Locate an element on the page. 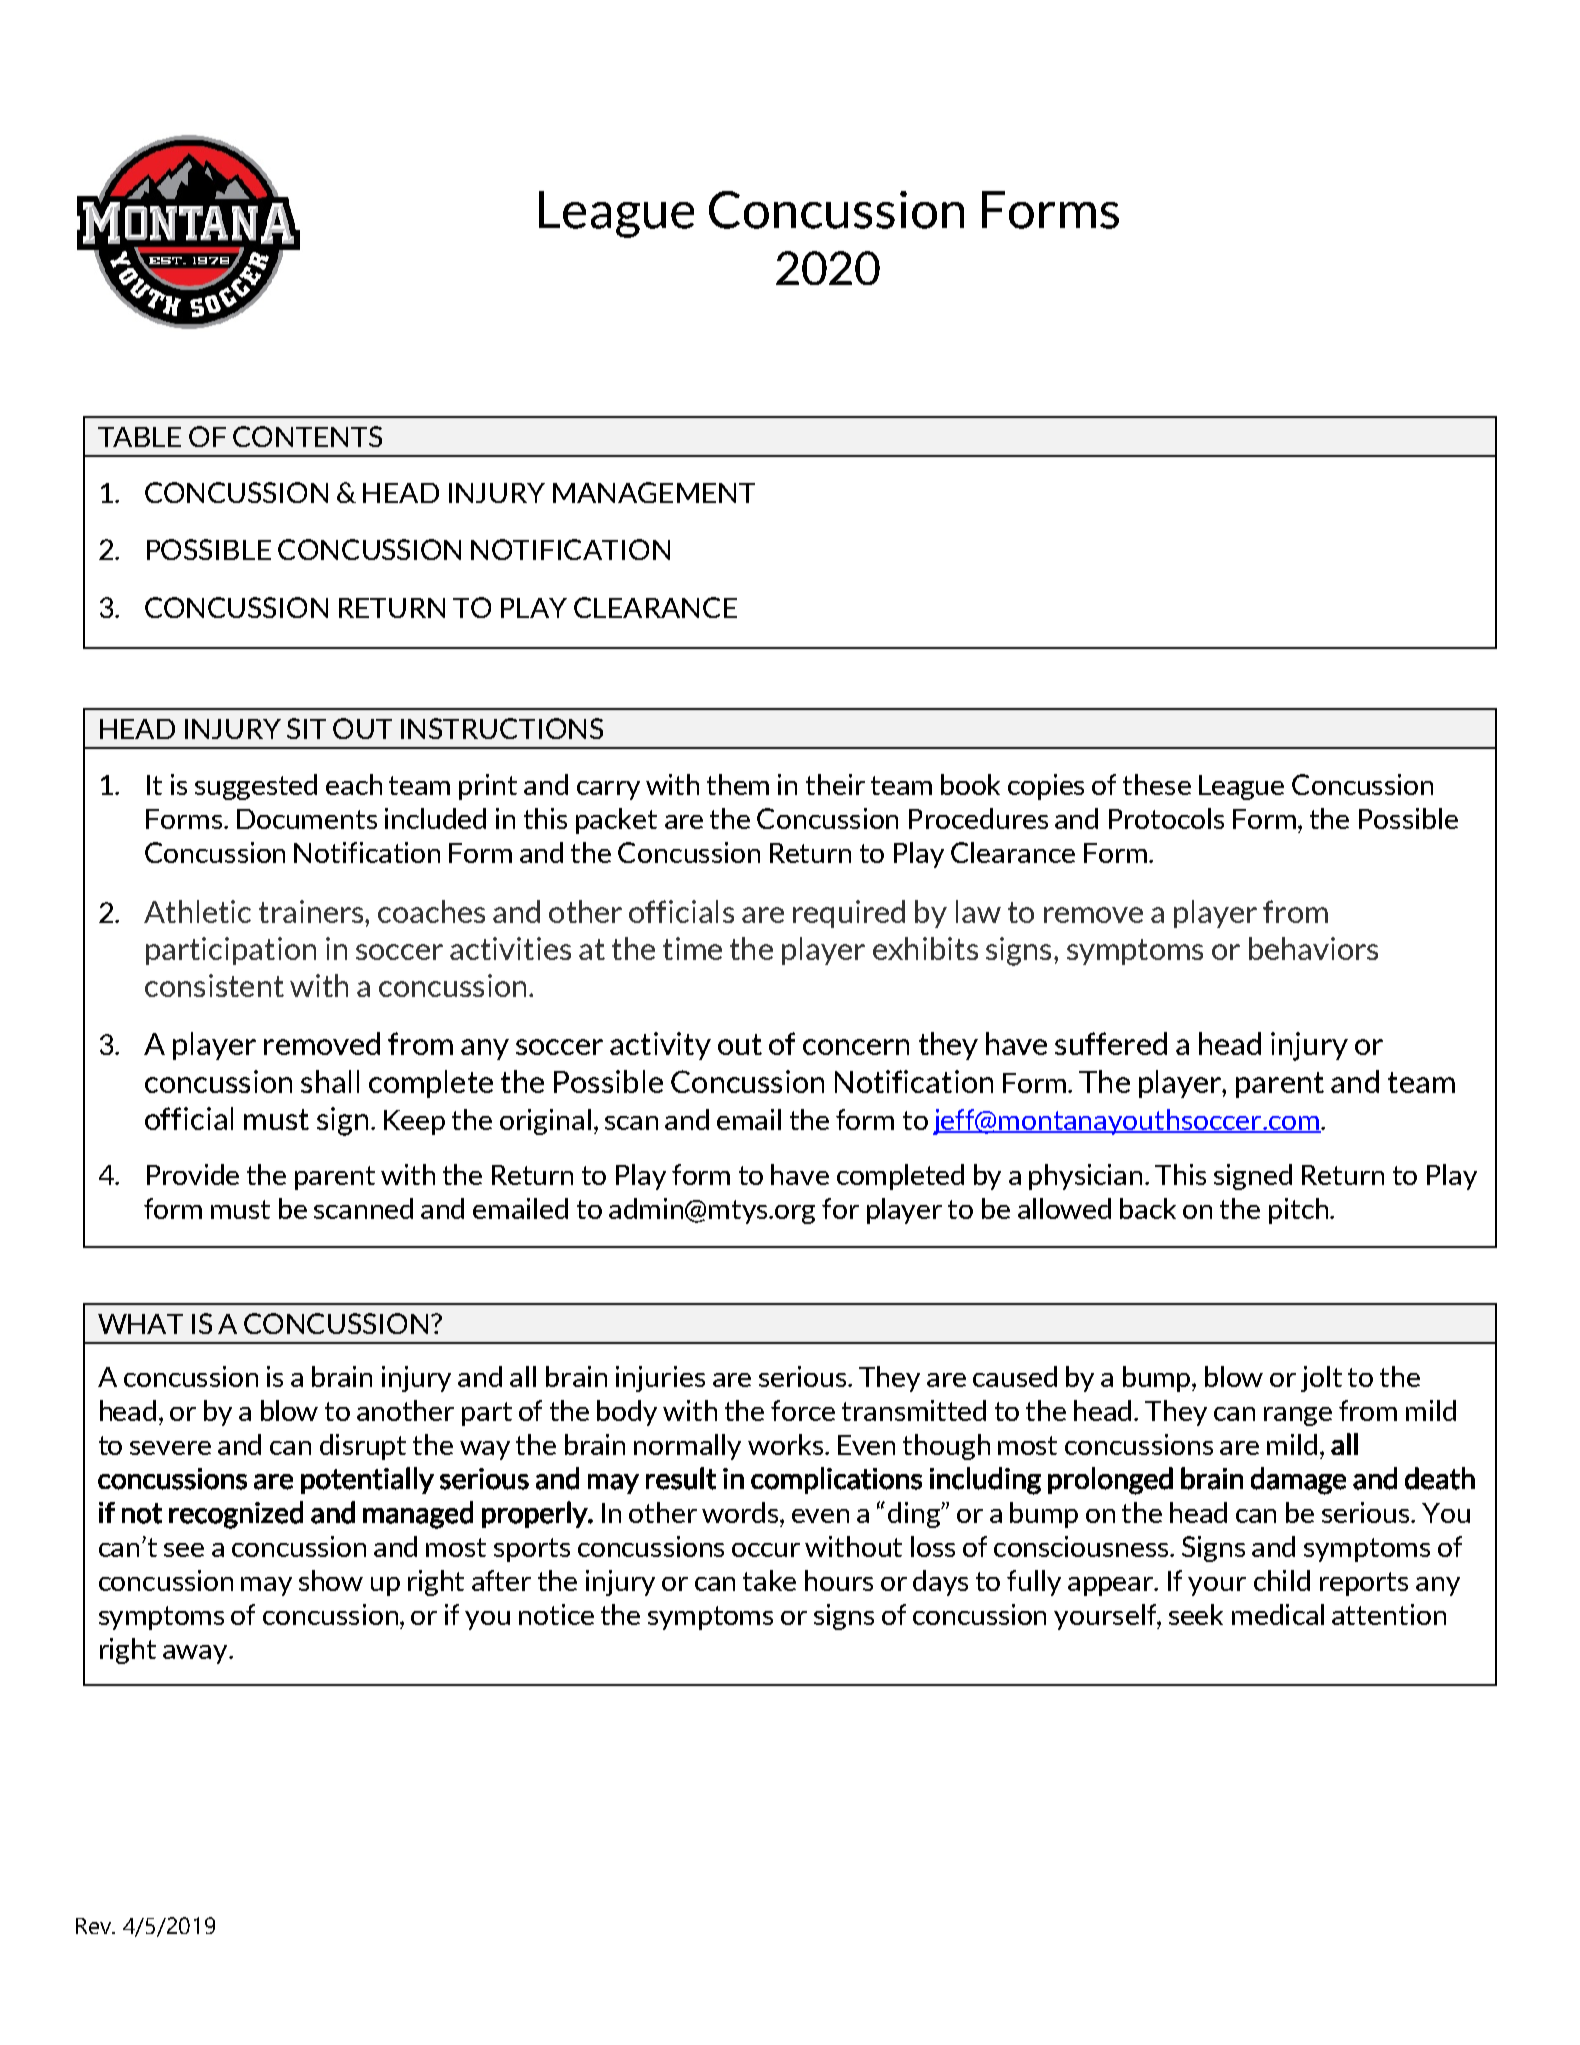  range is located at coordinates (1298, 1416).
